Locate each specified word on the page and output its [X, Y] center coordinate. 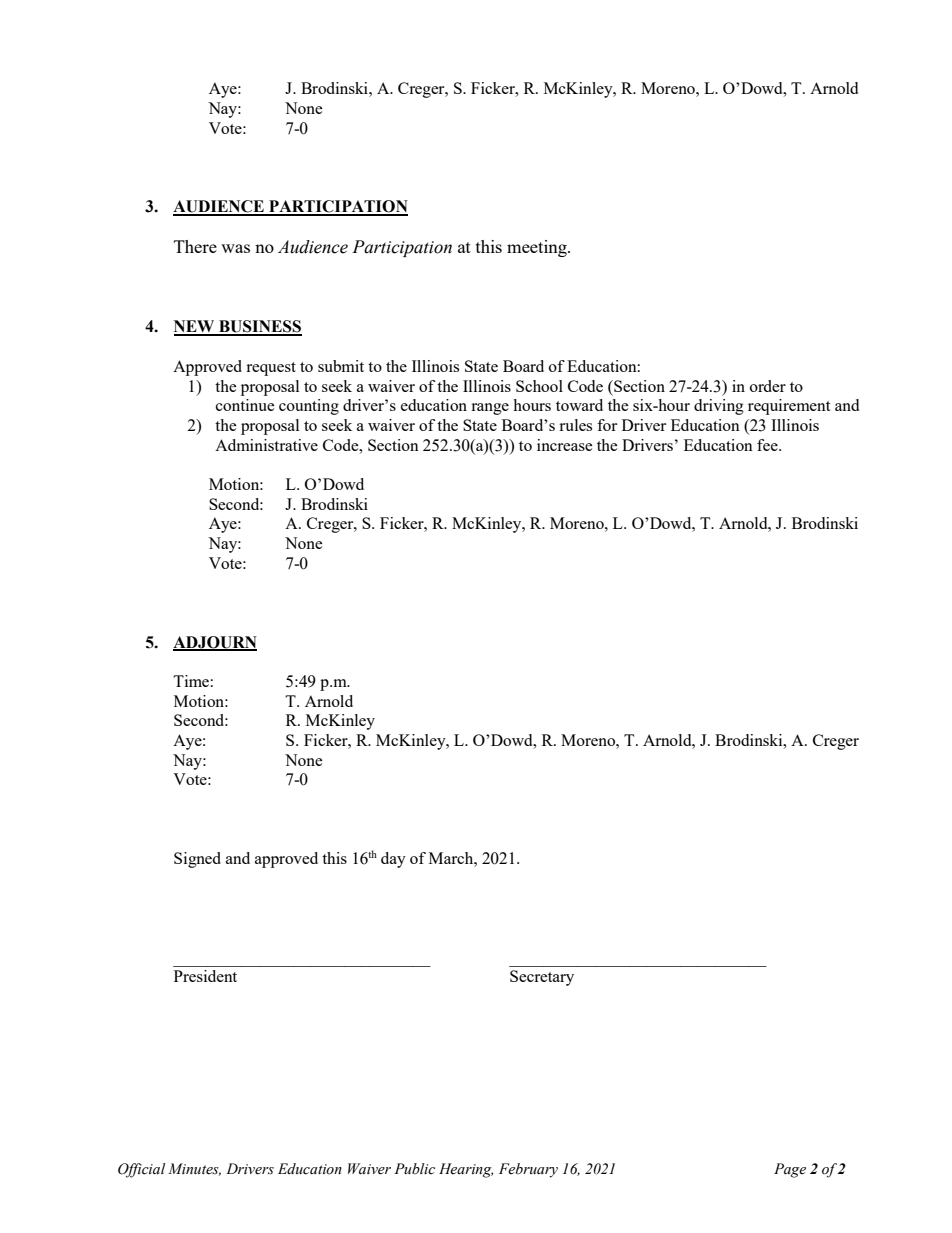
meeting [538, 248]
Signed [197, 860]
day [393, 860]
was [235, 248]
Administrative [266, 445]
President [205, 976]
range [490, 409]
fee [768, 445]
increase [565, 445]
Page [790, 1170]
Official [142, 1170]
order [768, 386]
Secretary [542, 978]
